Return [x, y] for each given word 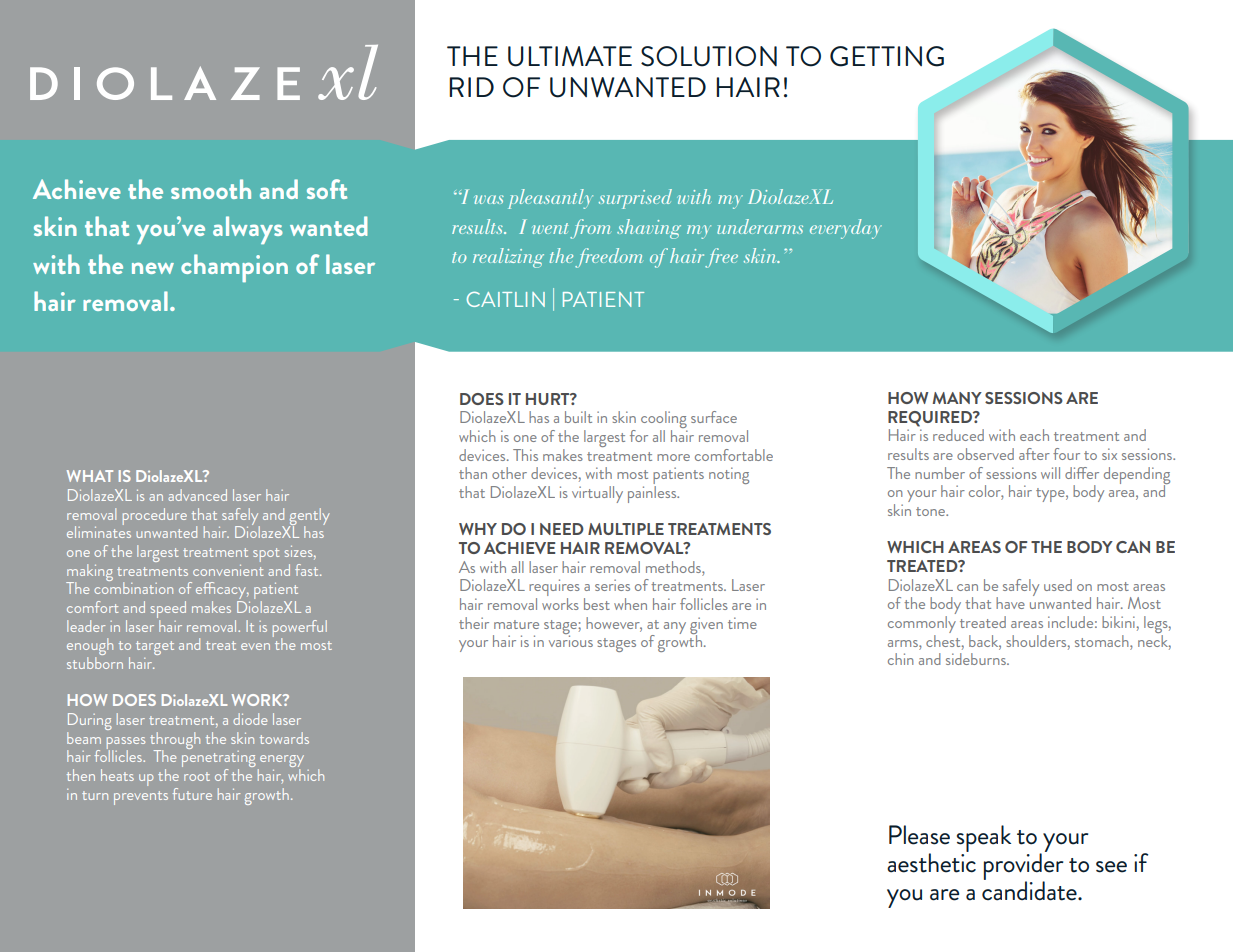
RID [471, 87]
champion [234, 268]
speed [168, 611]
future [192, 794]
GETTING [887, 56]
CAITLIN [506, 299]
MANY [957, 398]
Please [919, 835]
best [597, 604]
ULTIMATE [570, 56]
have [1010, 603]
